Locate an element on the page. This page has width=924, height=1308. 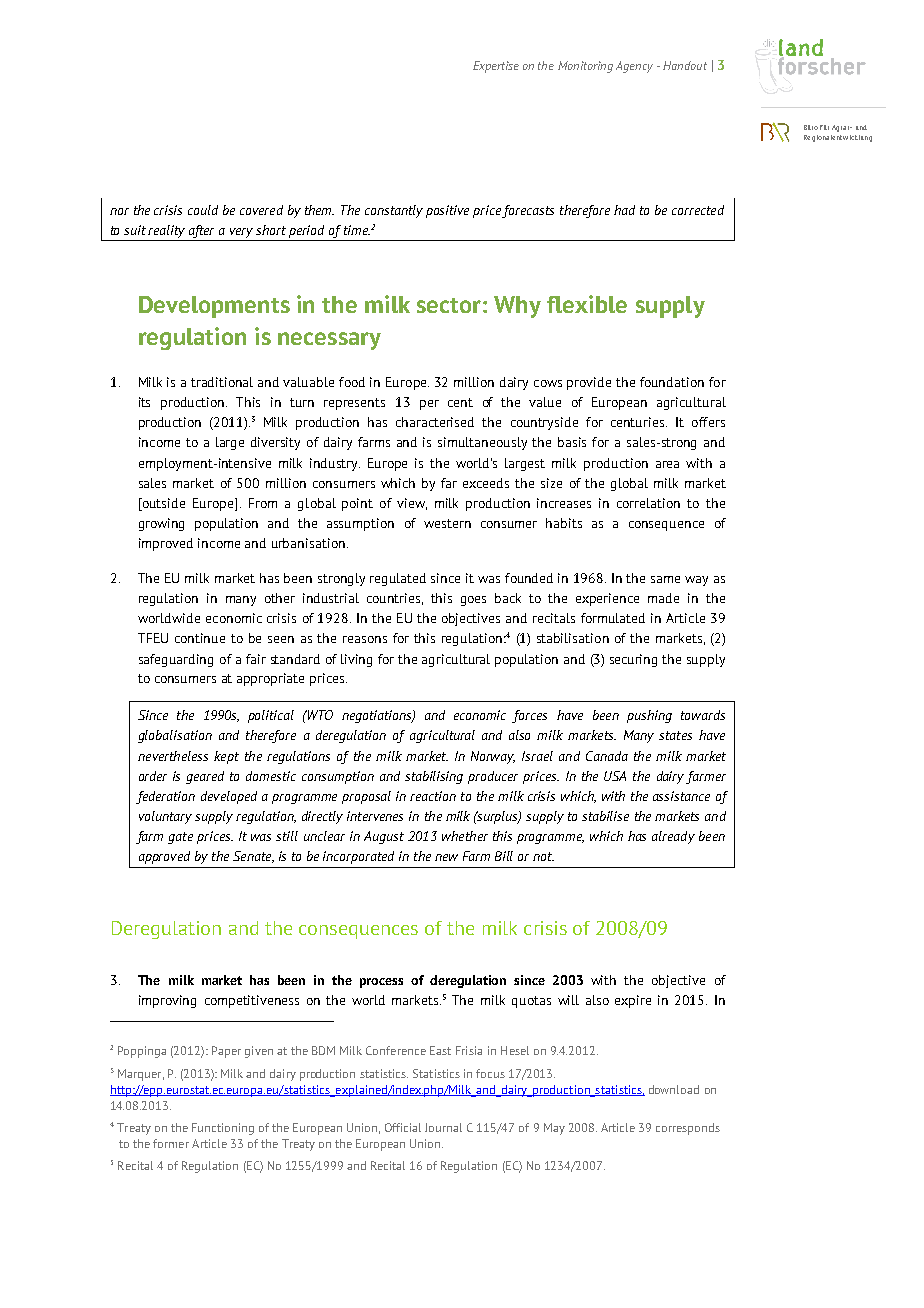
could is located at coordinates (203, 210).
